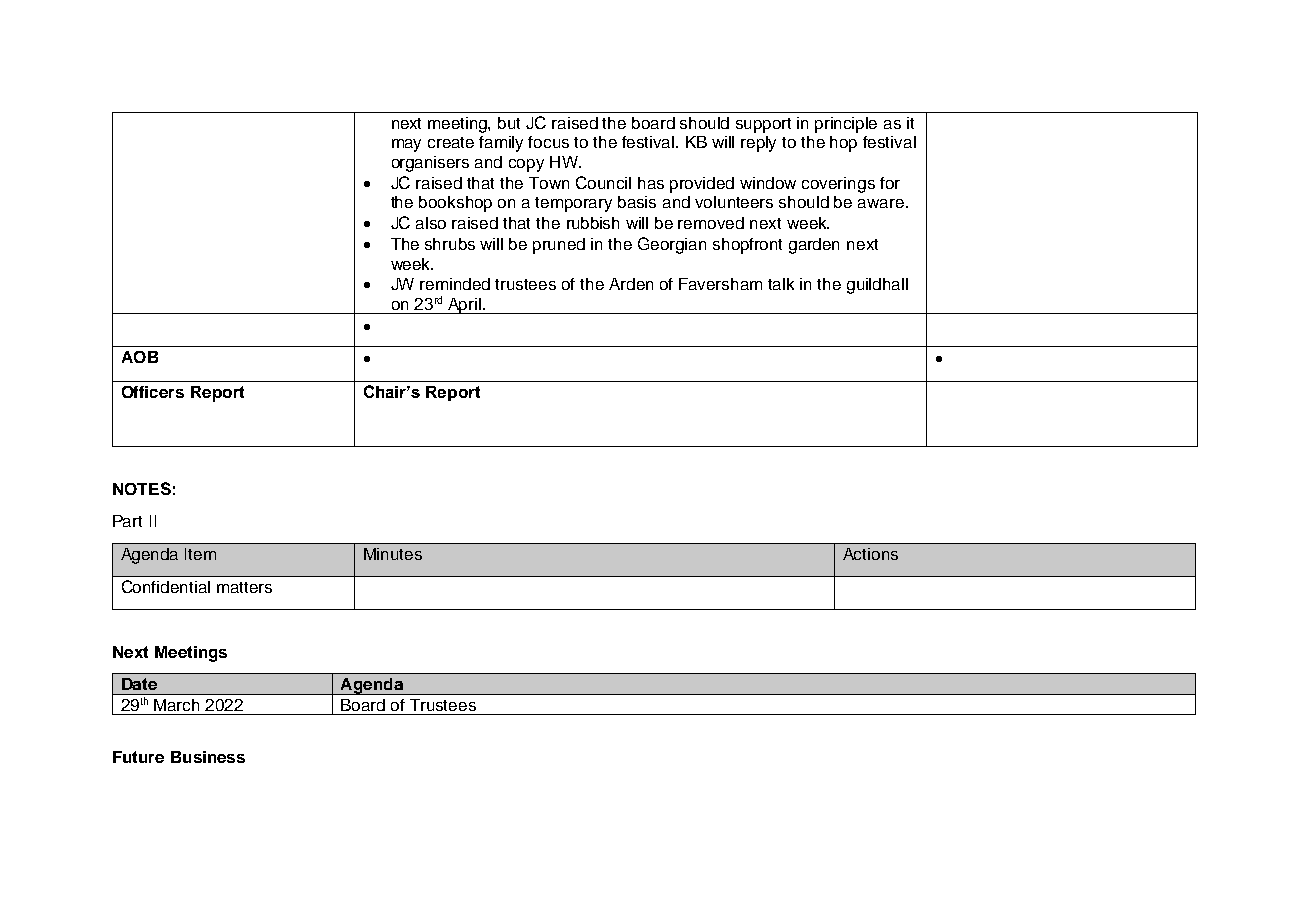 The width and height of the screenshot is (1308, 924). I want to click on talk, so click(781, 284).
